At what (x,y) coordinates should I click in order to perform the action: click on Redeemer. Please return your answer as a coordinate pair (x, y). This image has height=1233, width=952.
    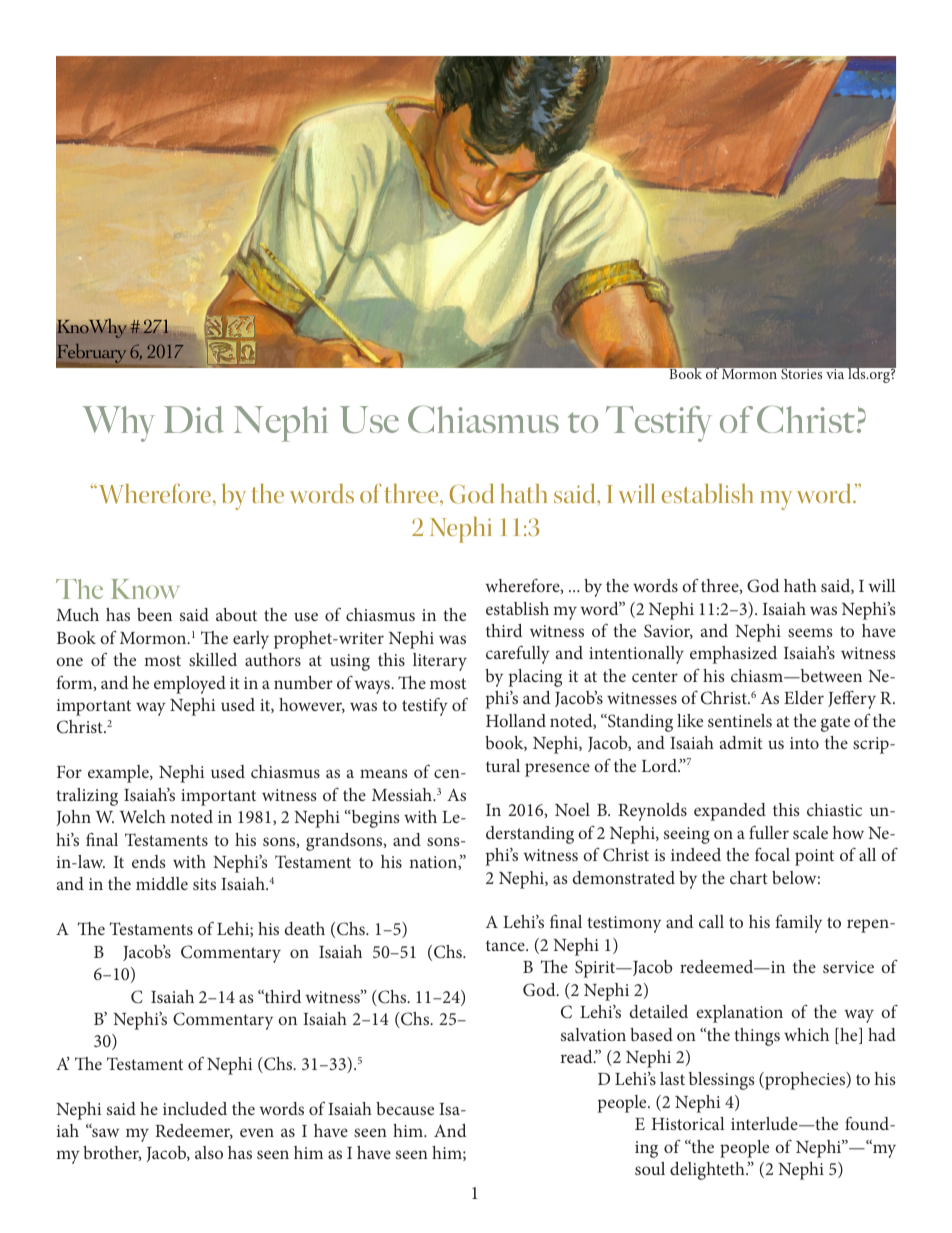
    Looking at the image, I should click on (194, 1131).
